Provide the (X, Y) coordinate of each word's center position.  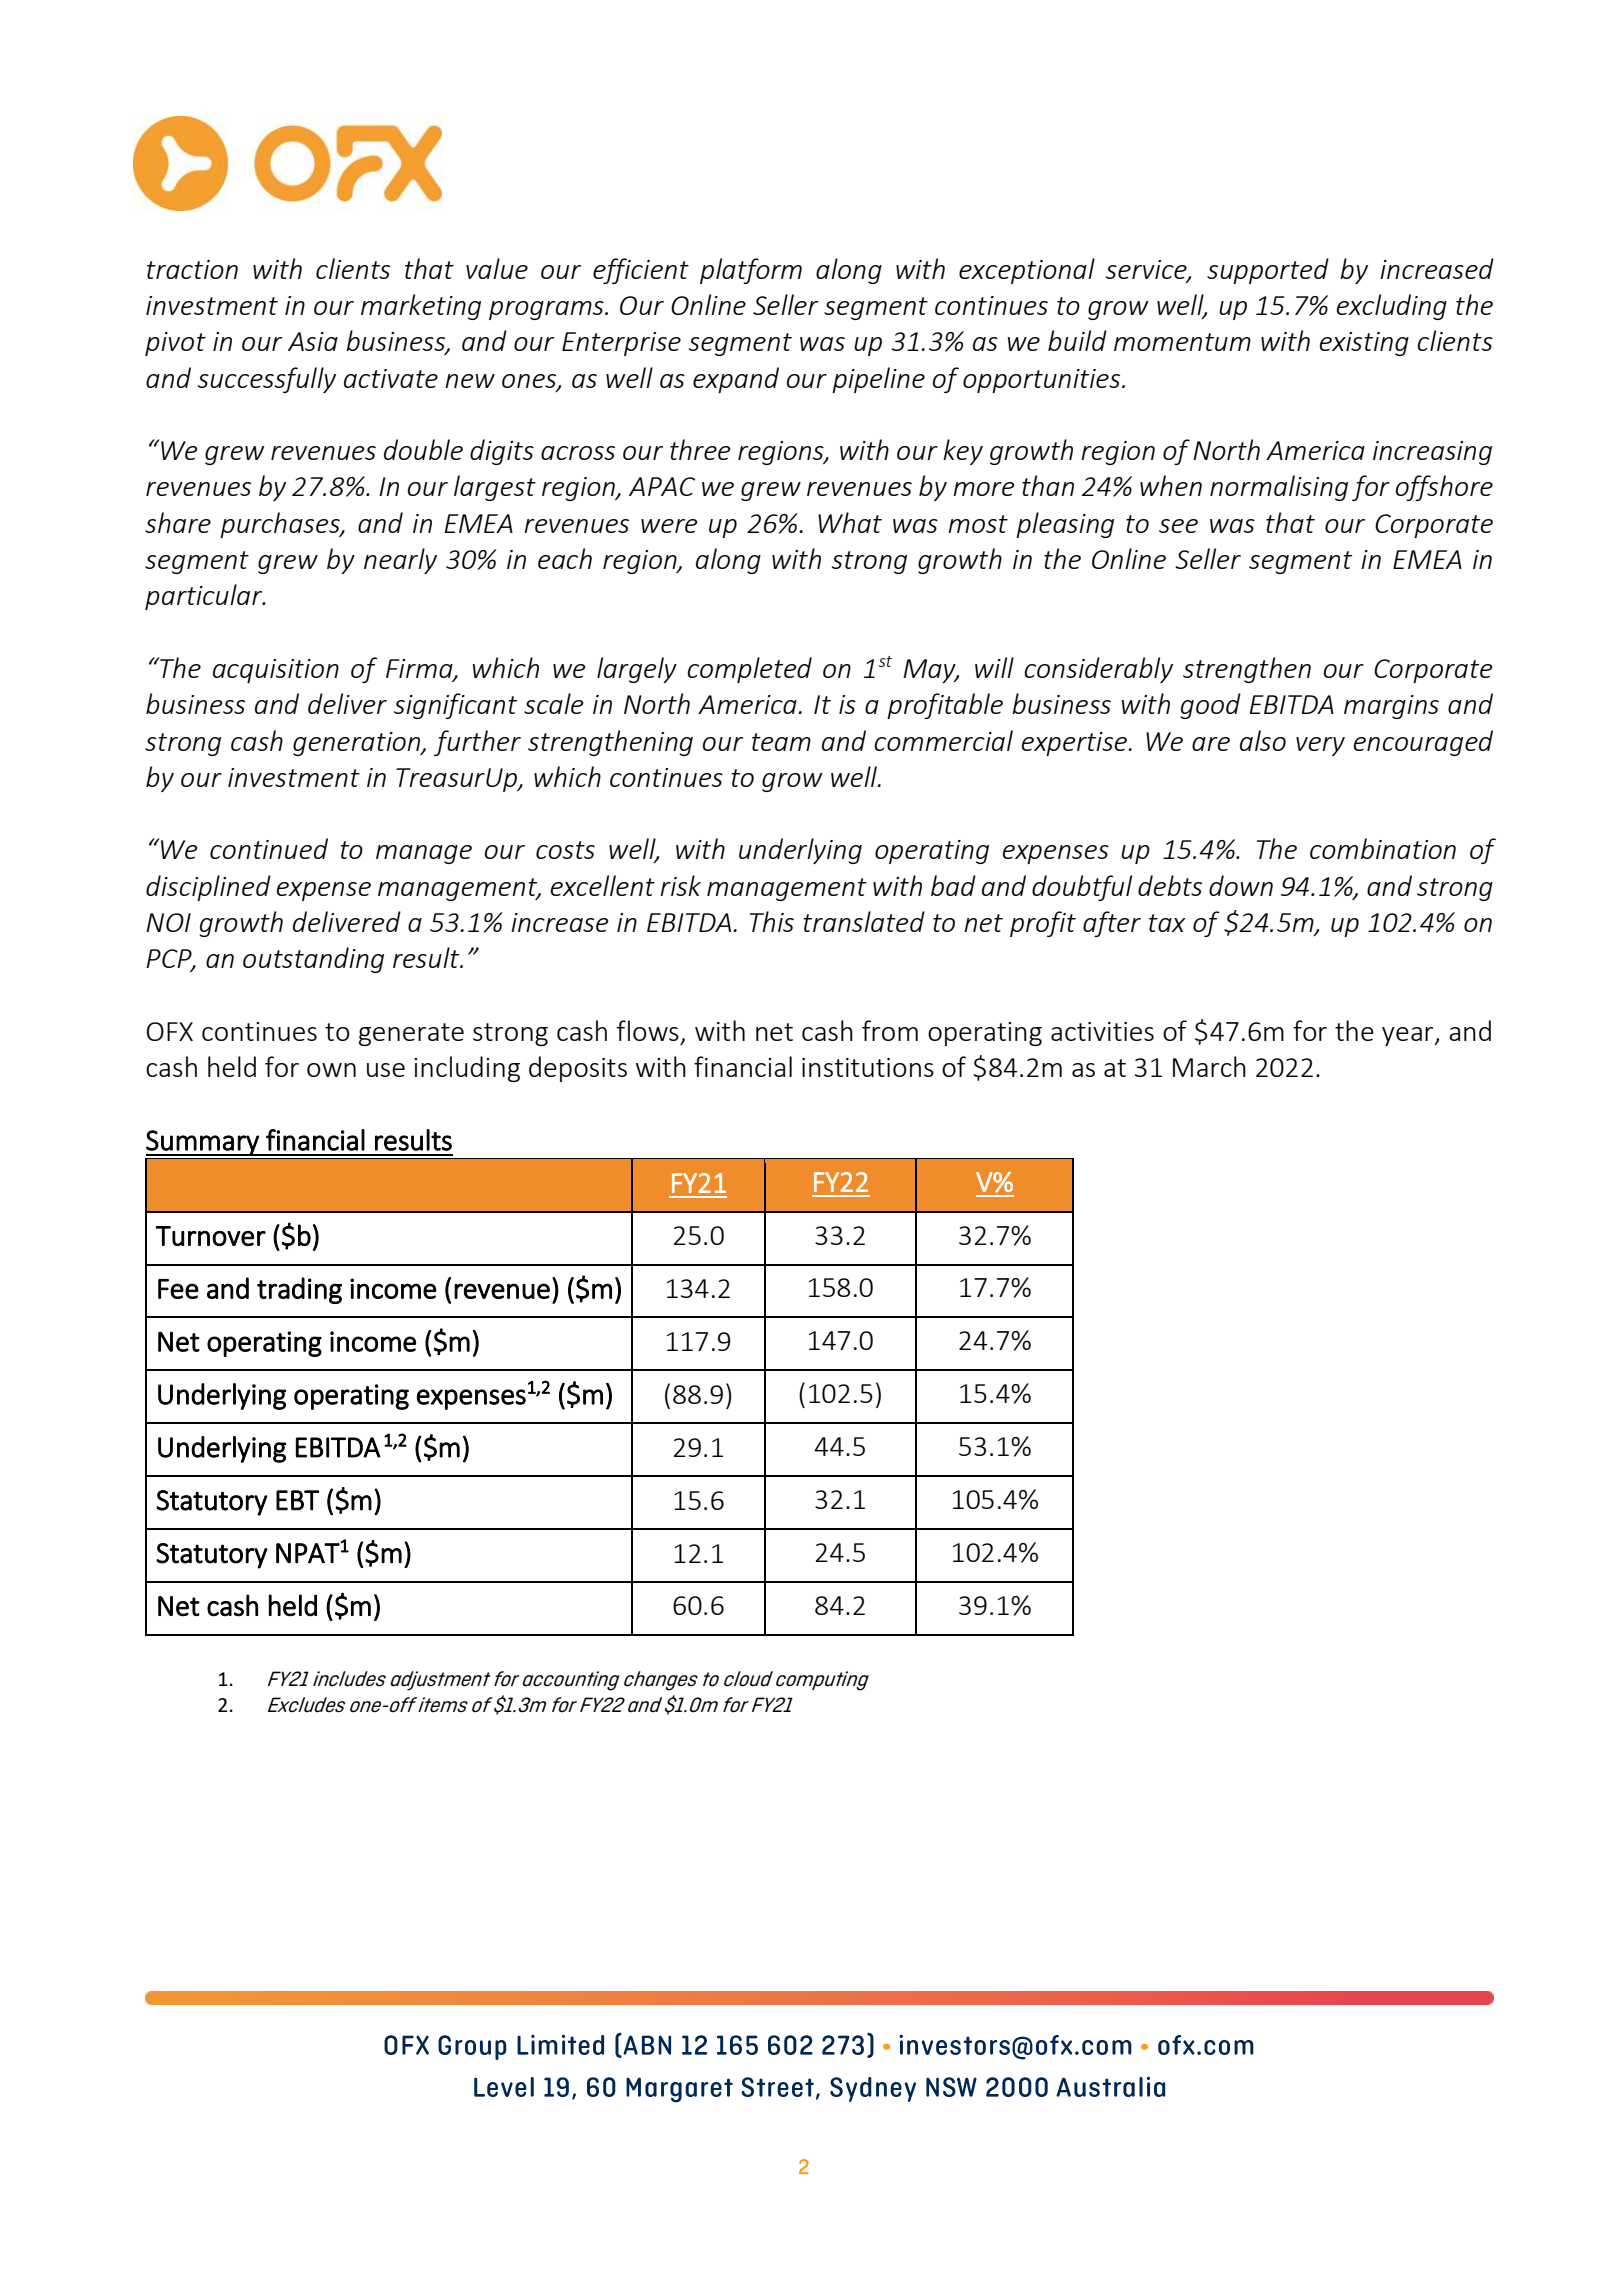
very (1320, 746)
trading (299, 1290)
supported (1268, 271)
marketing (421, 307)
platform (751, 271)
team (781, 742)
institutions (868, 1067)
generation (358, 744)
